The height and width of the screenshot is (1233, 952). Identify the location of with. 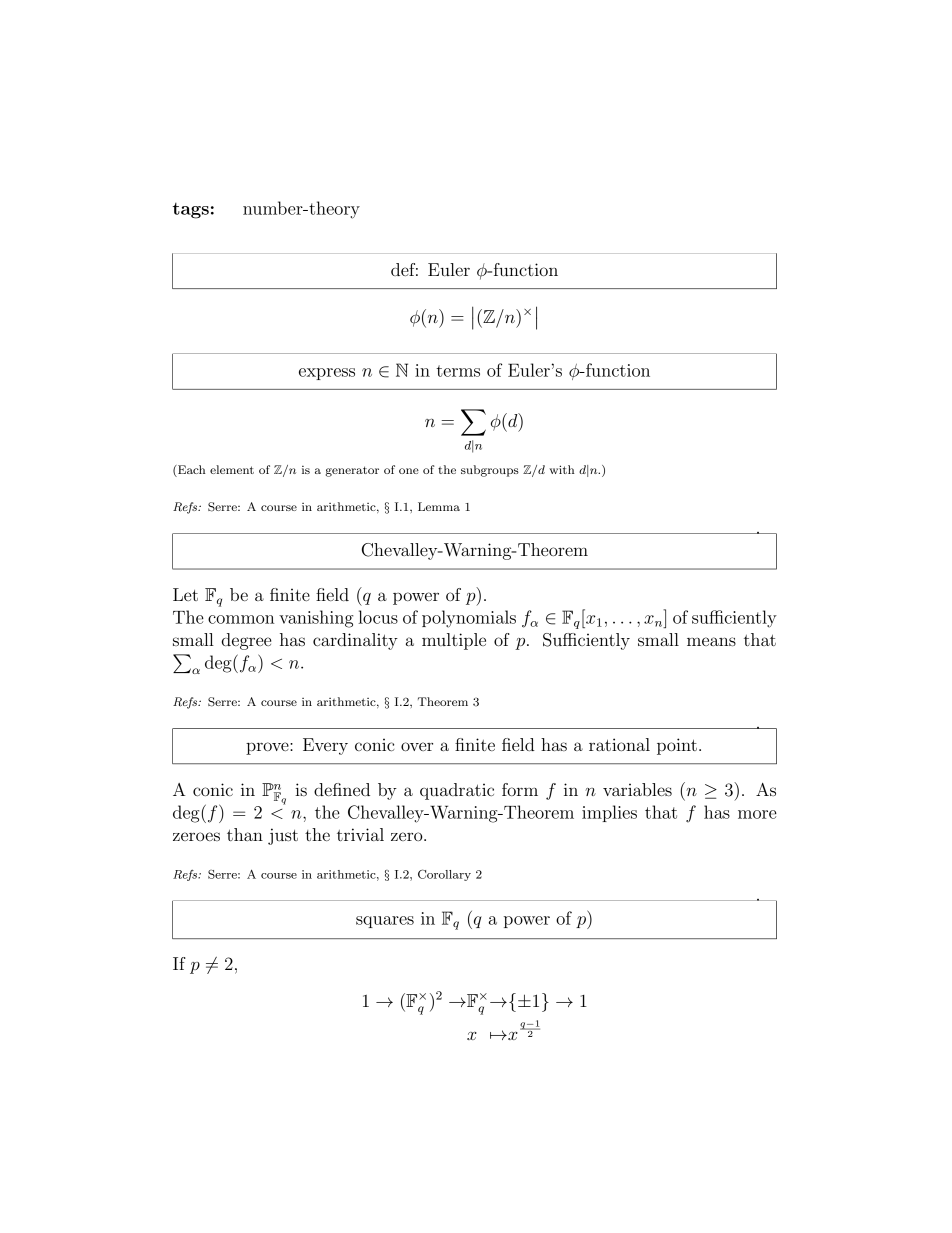
(562, 469).
